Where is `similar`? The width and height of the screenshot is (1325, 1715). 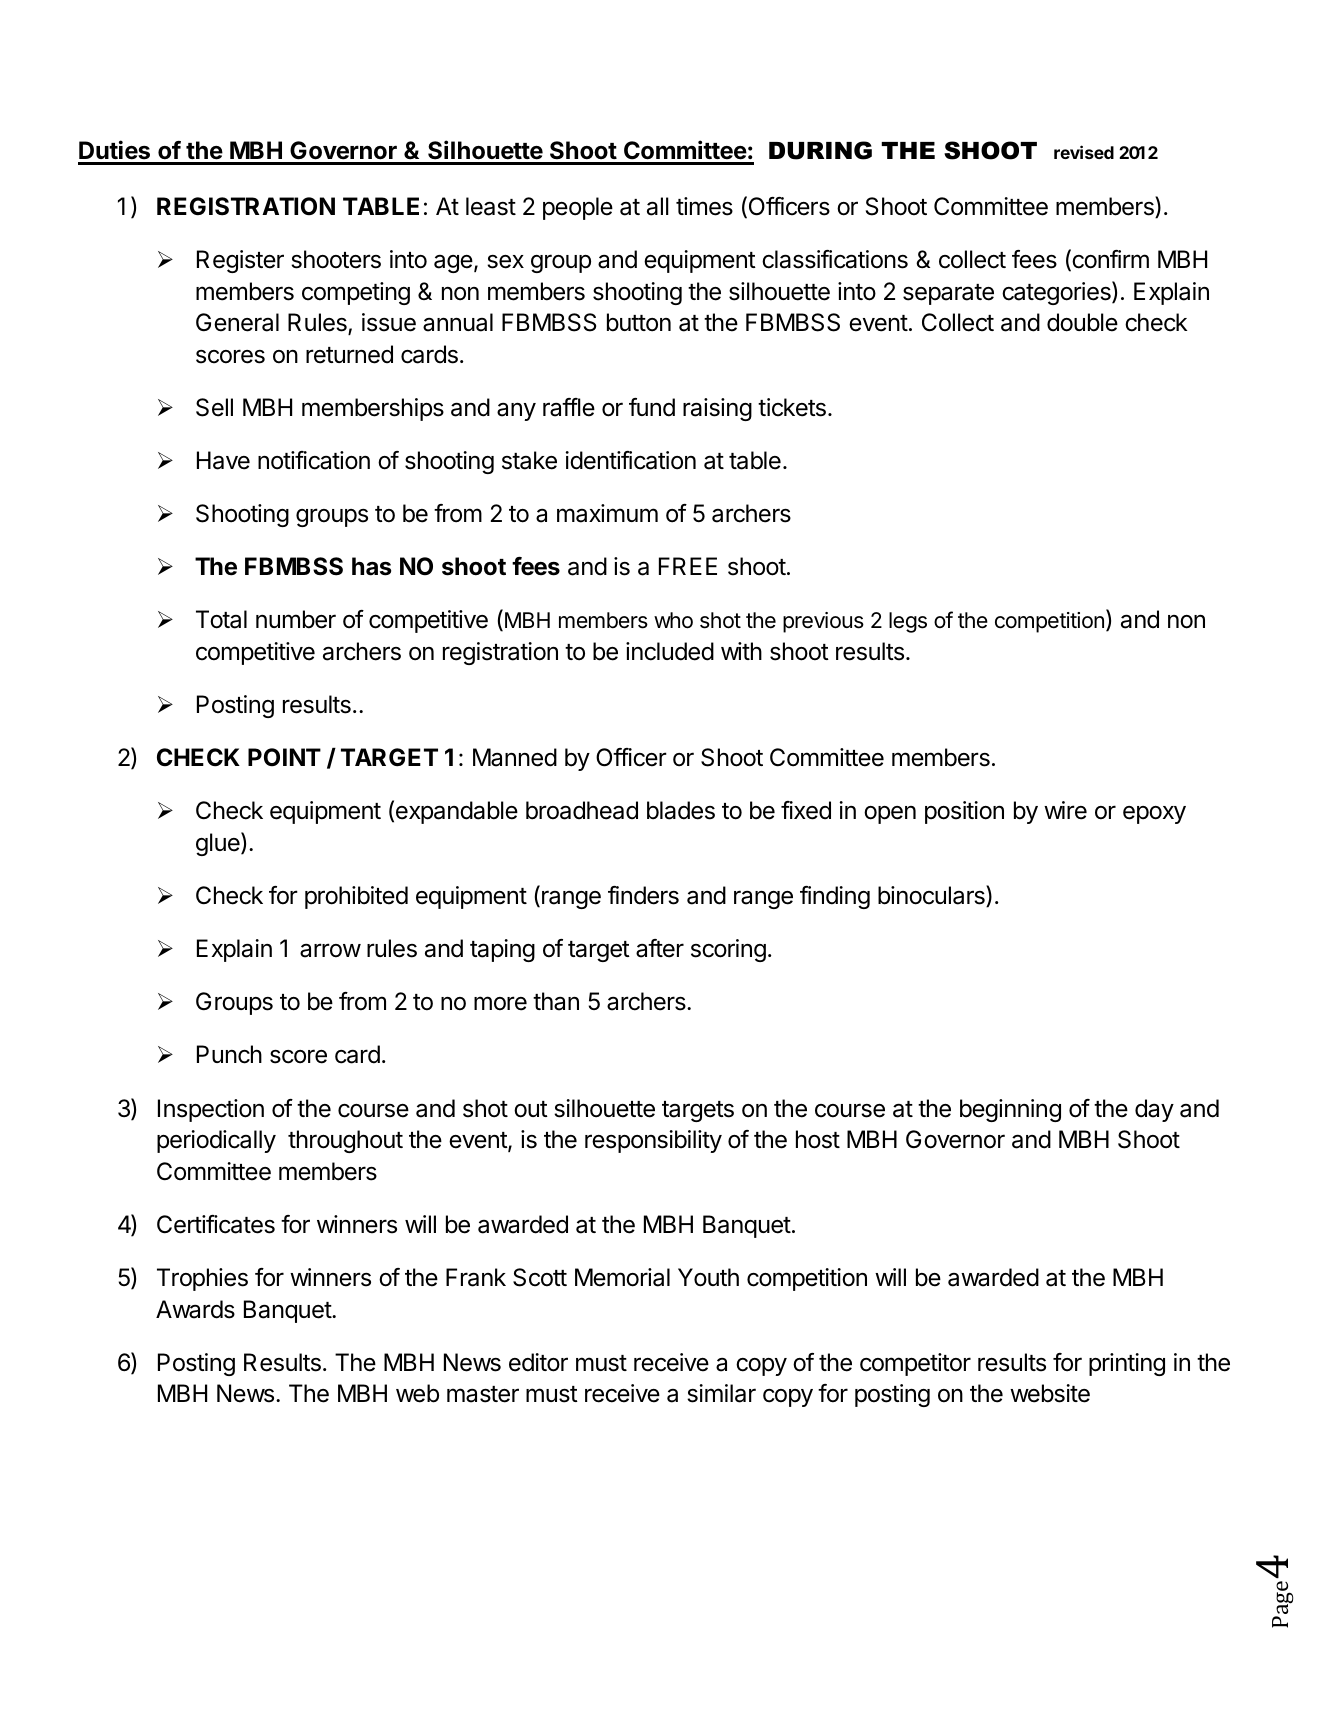 similar is located at coordinates (721, 1393).
